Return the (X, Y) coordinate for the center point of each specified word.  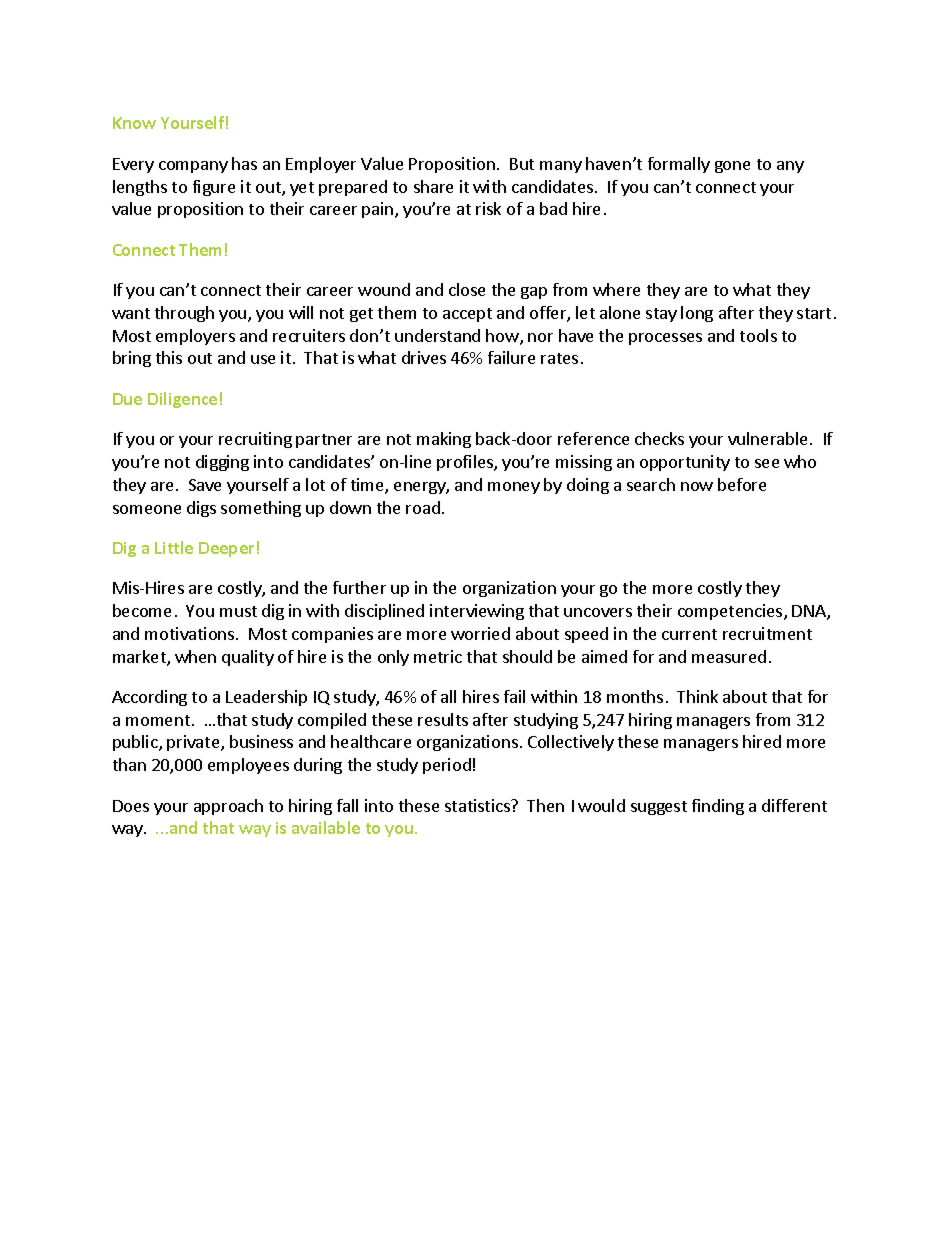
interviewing (477, 612)
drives (424, 357)
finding (718, 807)
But (522, 164)
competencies (731, 612)
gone (732, 167)
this (169, 357)
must (238, 611)
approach (228, 807)
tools (758, 335)
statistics (478, 805)
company (193, 167)
